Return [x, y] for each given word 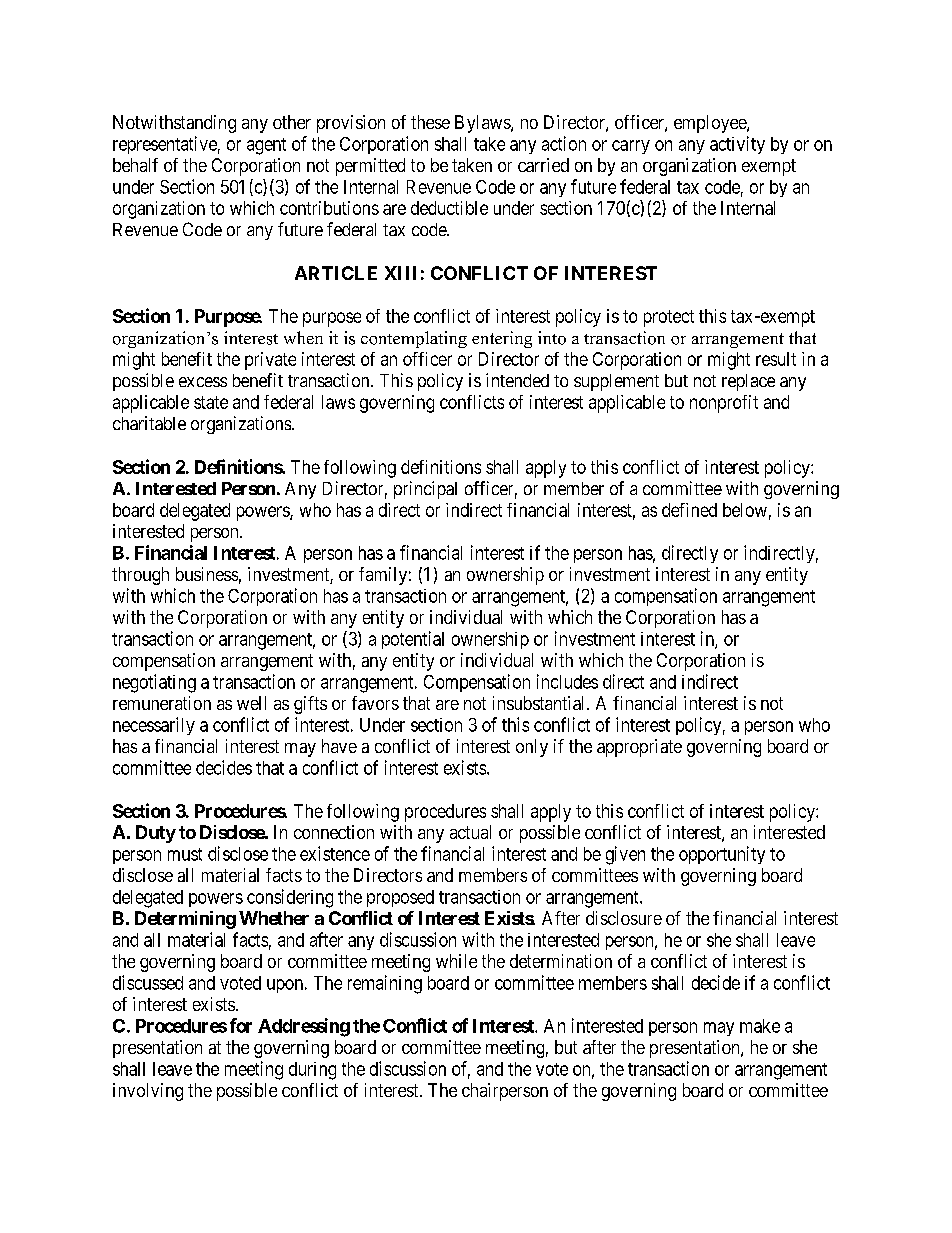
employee [711, 124]
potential [413, 640]
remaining [385, 984]
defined [689, 510]
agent [266, 146]
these [430, 122]
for [241, 1025]
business [207, 574]
